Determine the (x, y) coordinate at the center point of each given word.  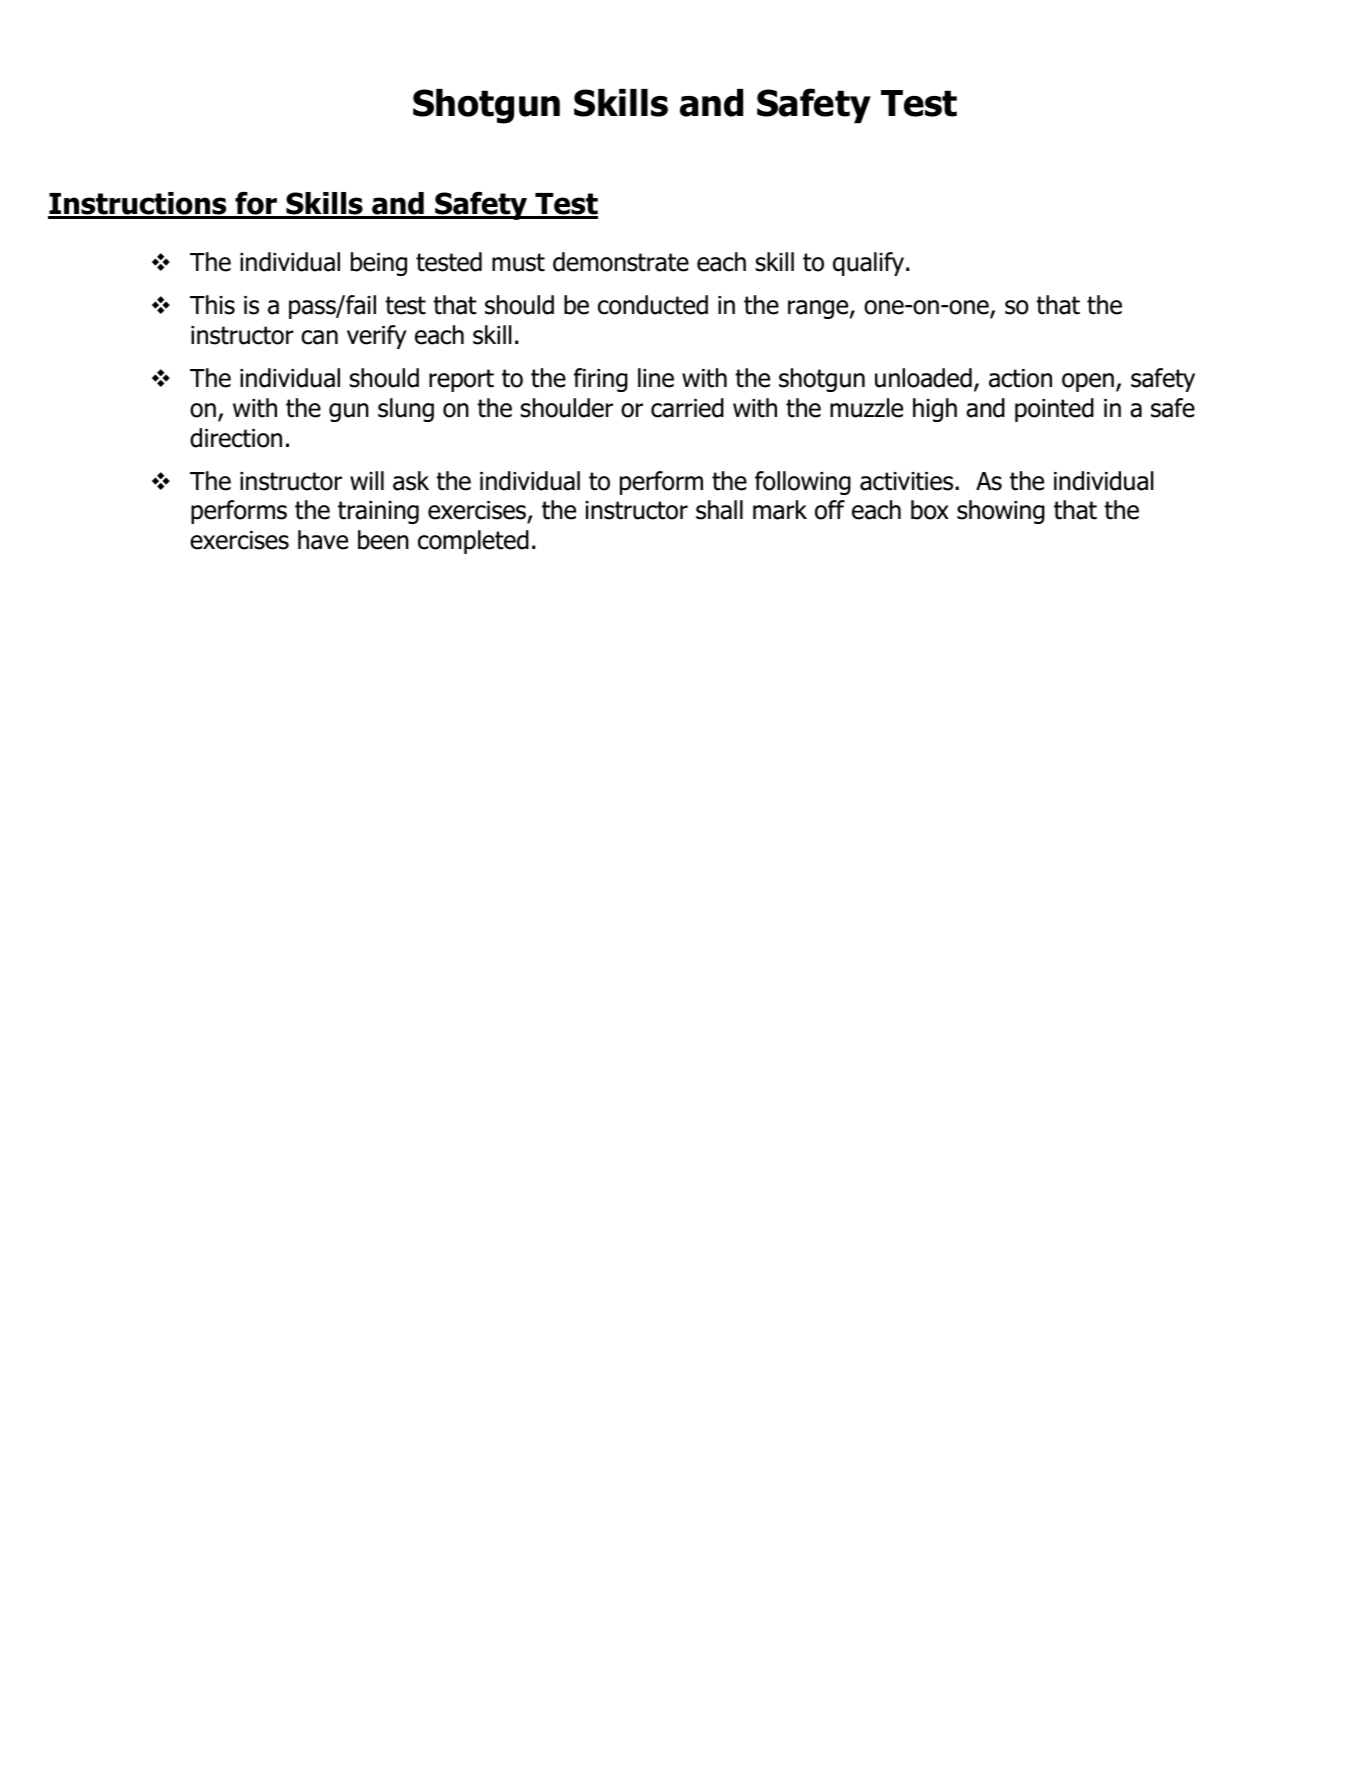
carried (687, 408)
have (323, 540)
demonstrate (621, 262)
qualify (870, 264)
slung (406, 410)
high (935, 410)
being (379, 264)
